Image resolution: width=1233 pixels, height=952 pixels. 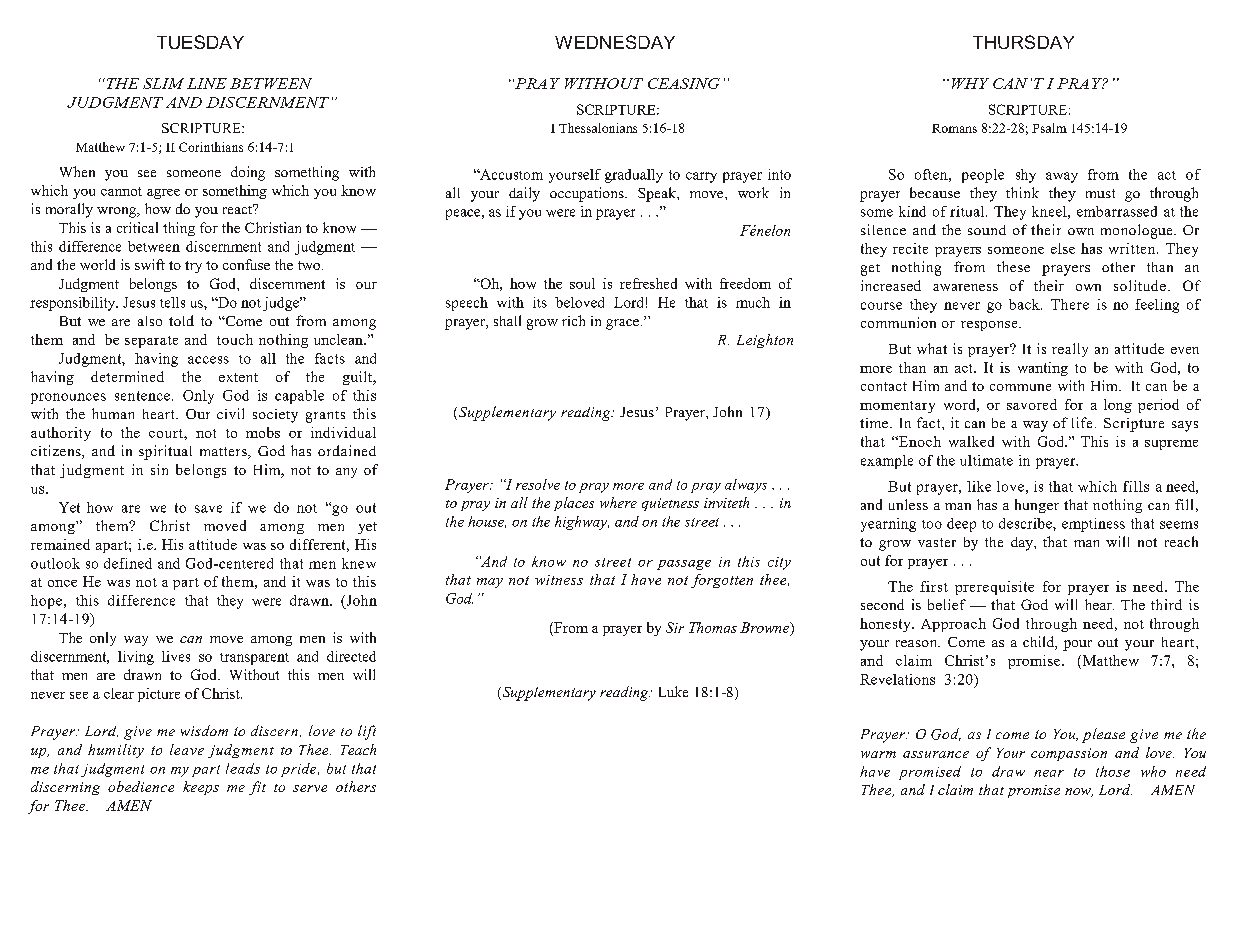 I want to click on near, so click(x=1049, y=773).
